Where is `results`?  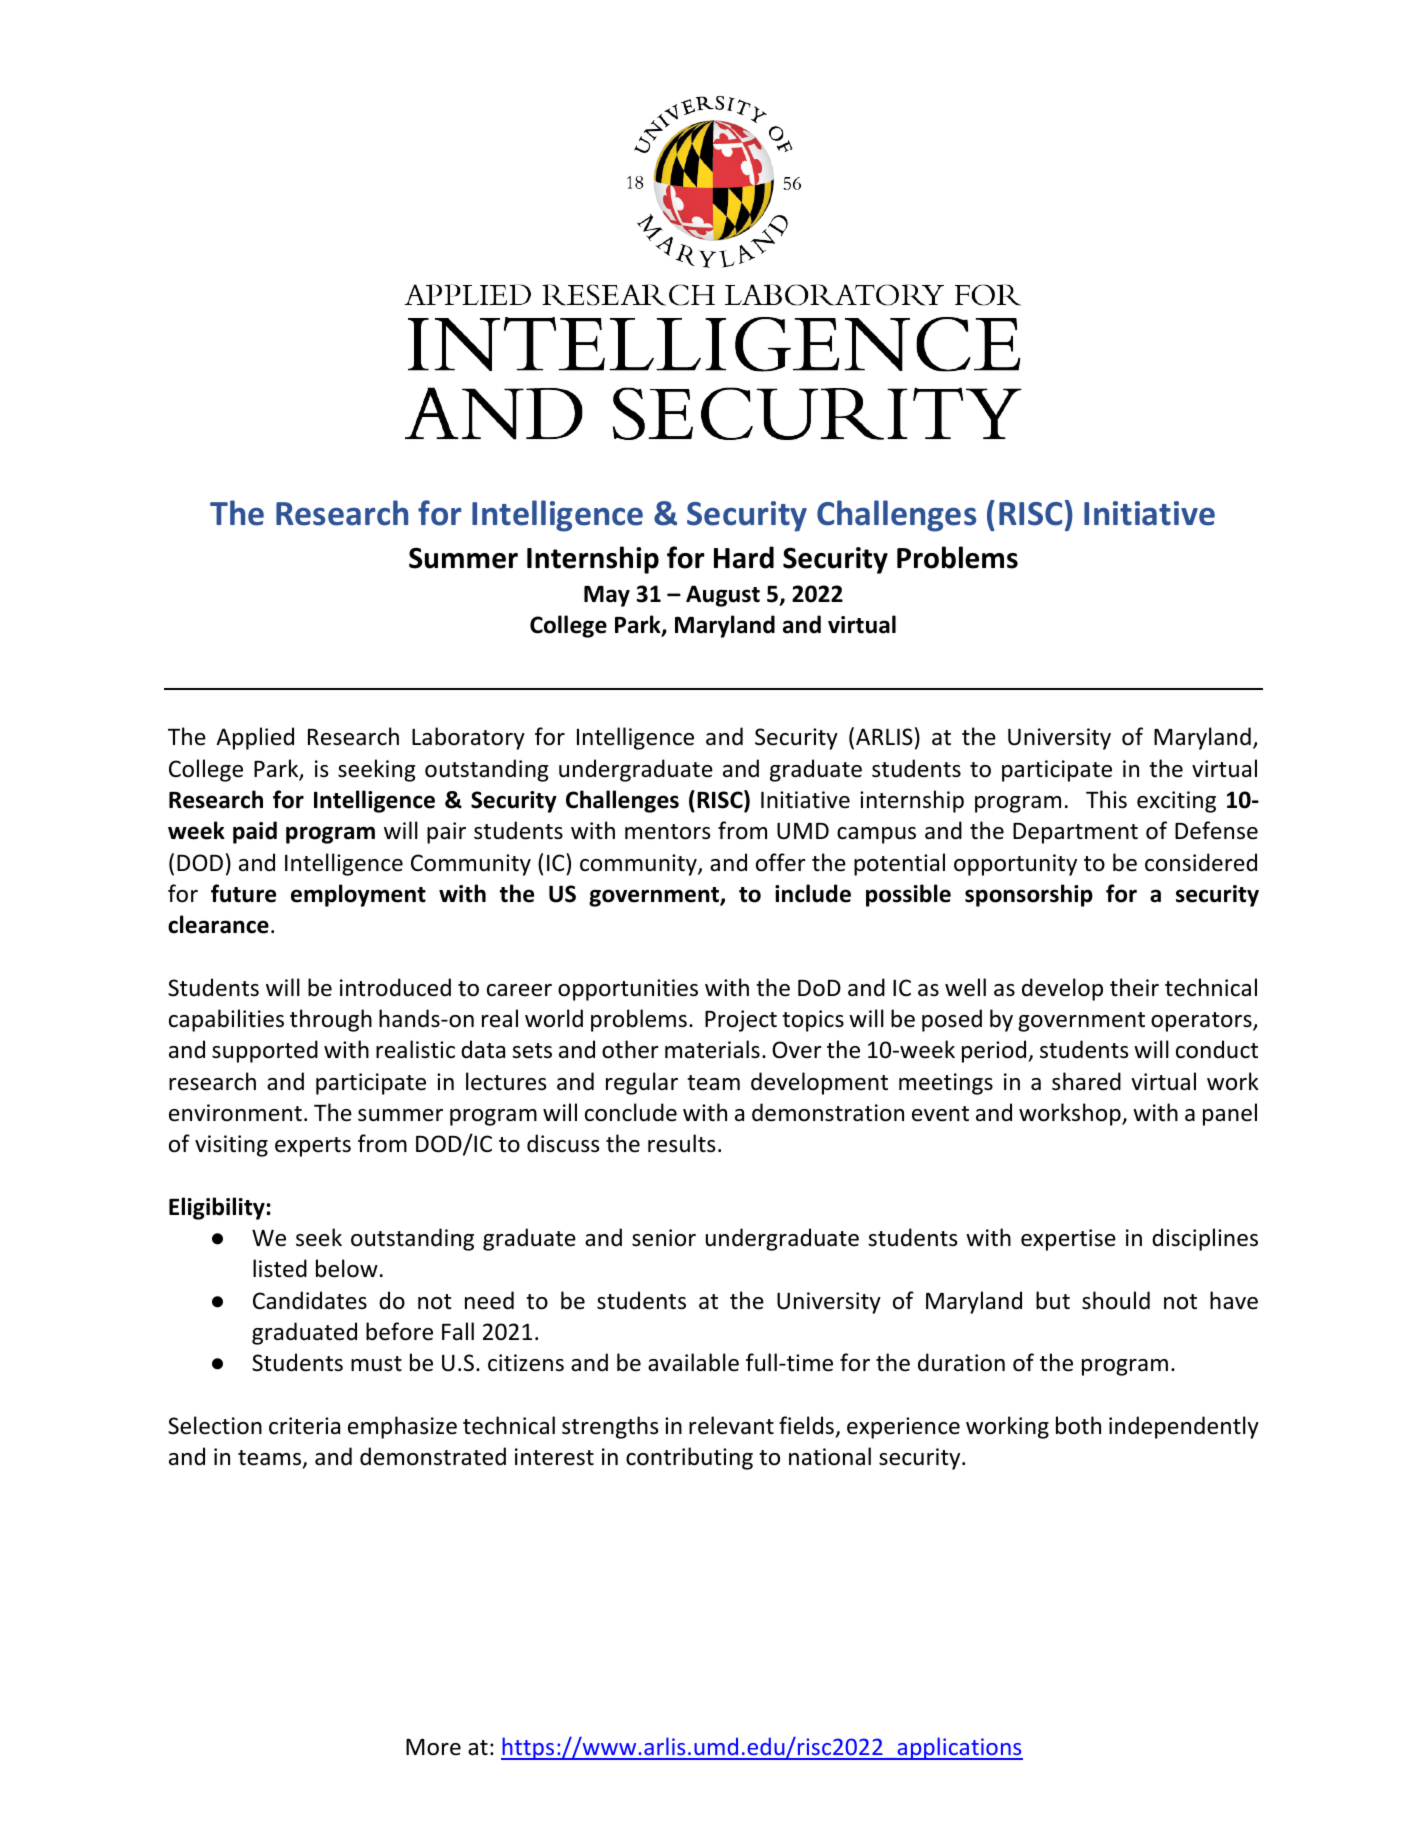
results is located at coordinates (681, 1143).
